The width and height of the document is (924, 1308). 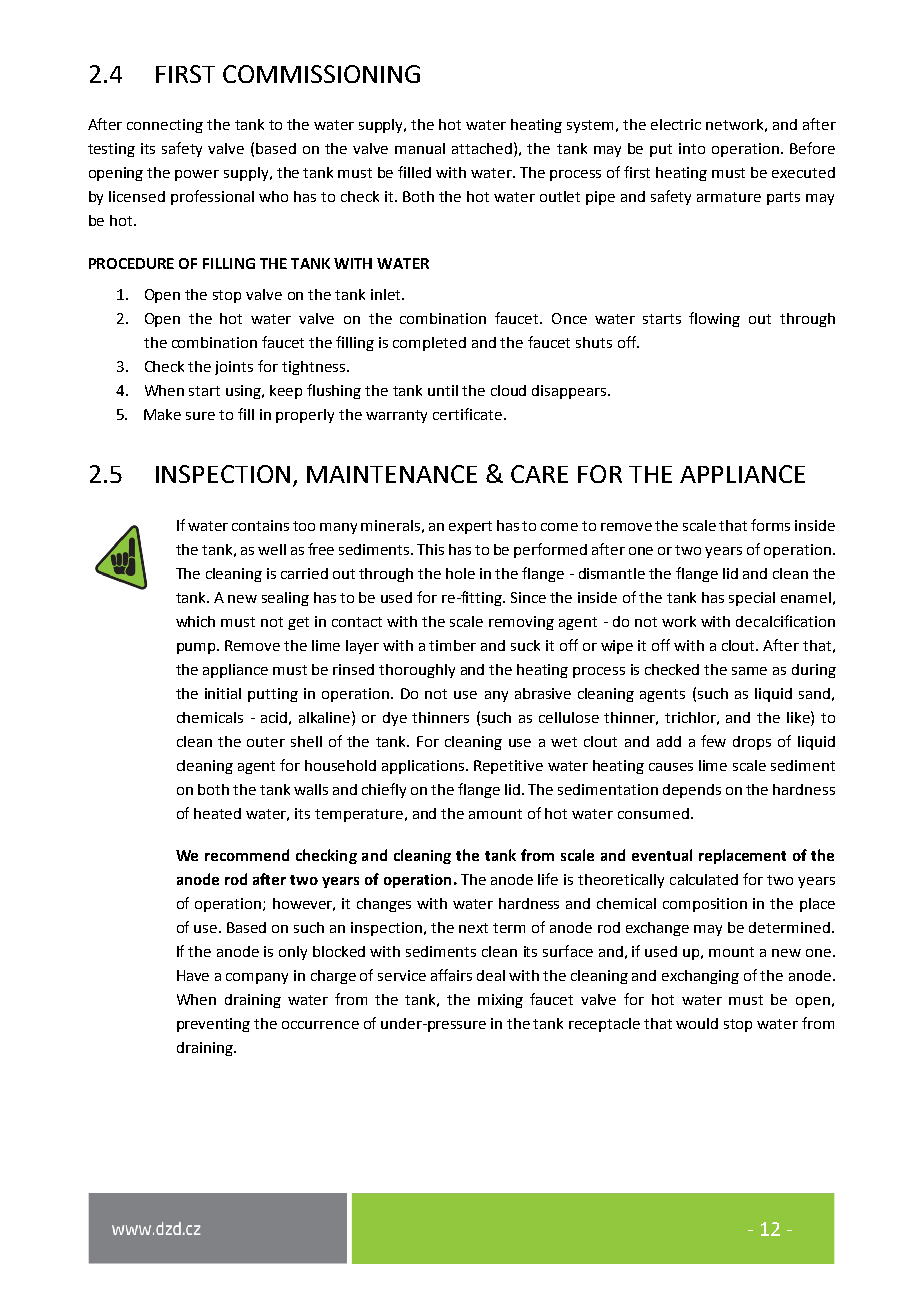 I want to click on manual, so click(x=420, y=148).
